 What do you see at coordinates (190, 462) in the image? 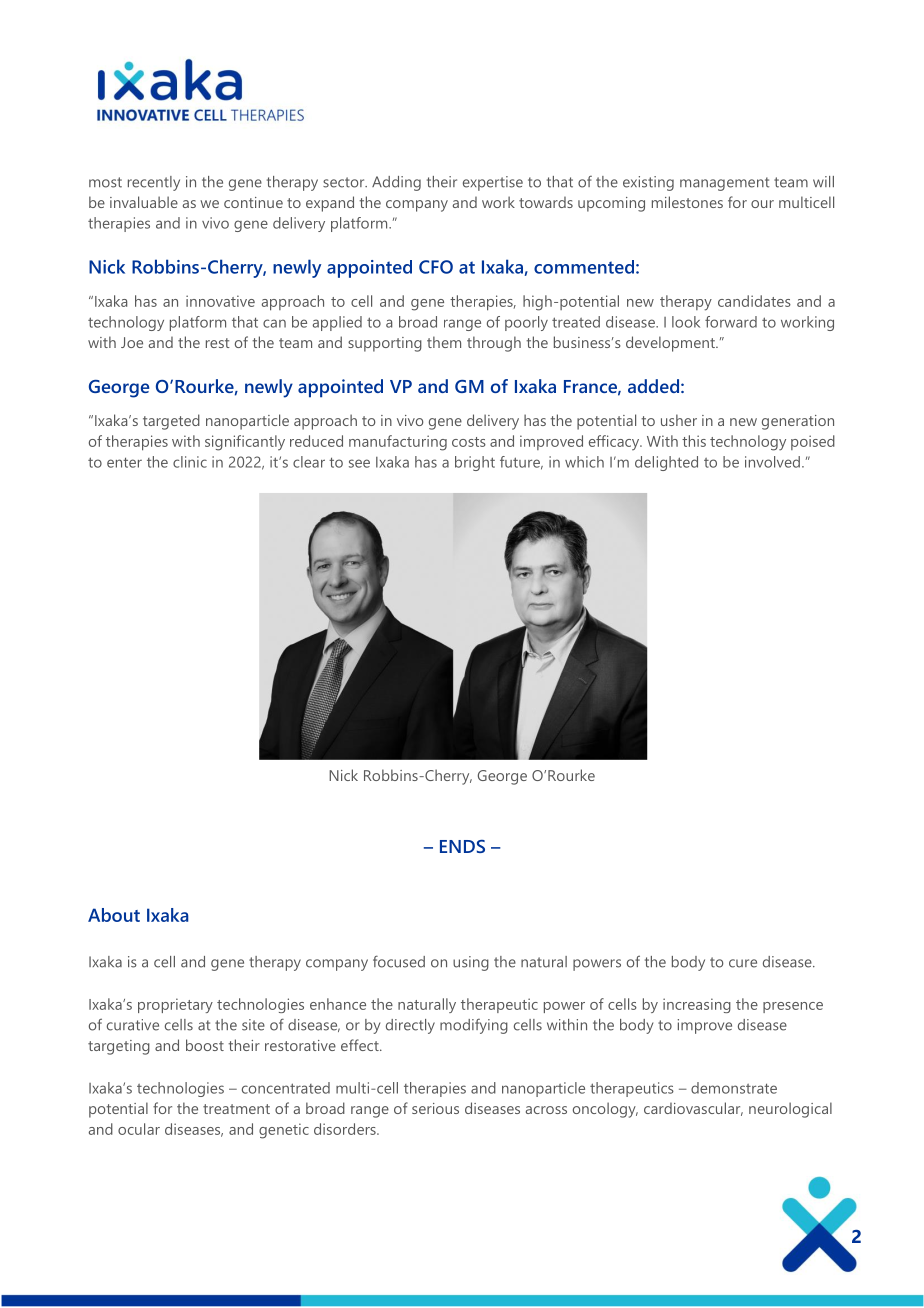
I see `clinic` at bounding box center [190, 462].
